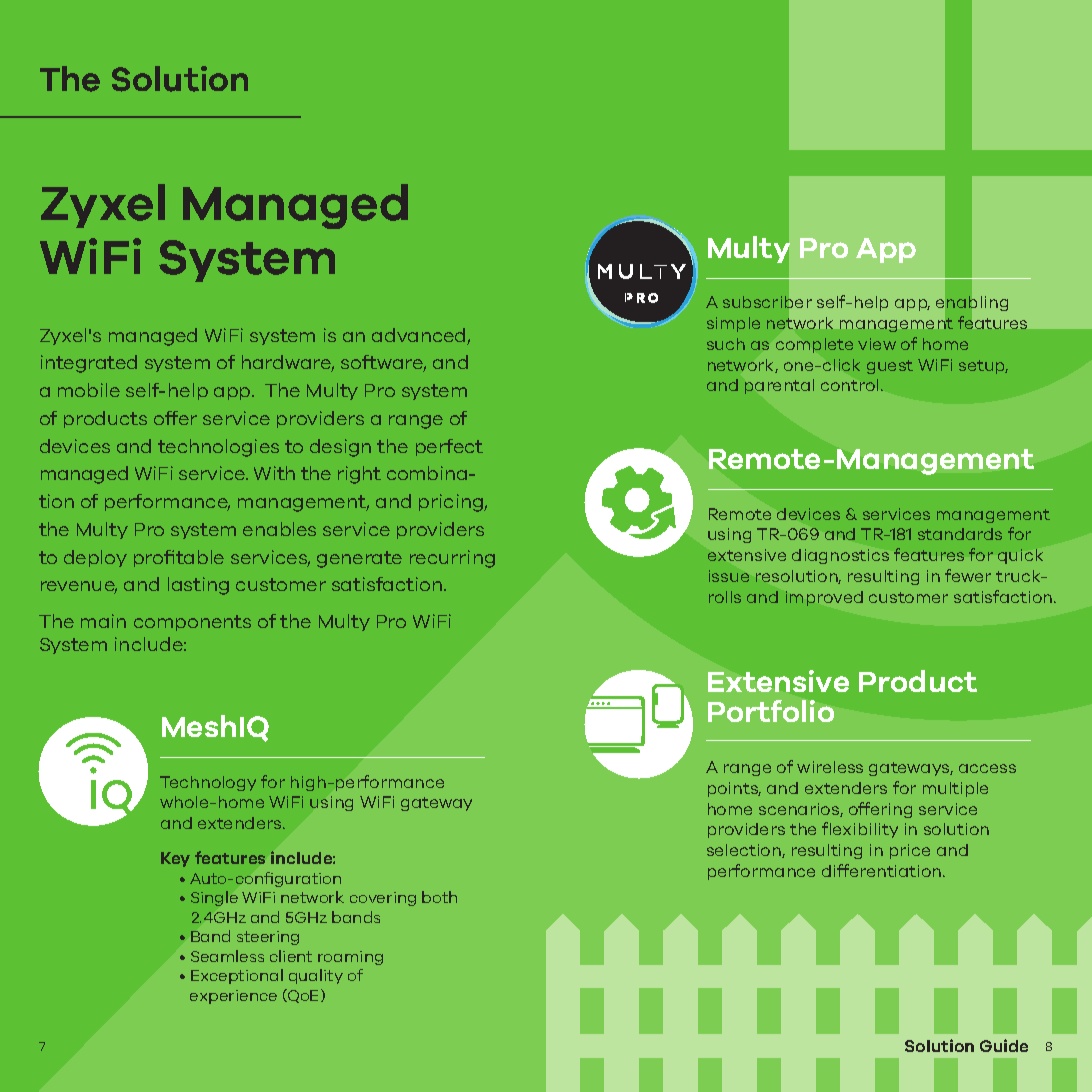 The image size is (1092, 1092). I want to click on Guide, so click(1004, 1045).
